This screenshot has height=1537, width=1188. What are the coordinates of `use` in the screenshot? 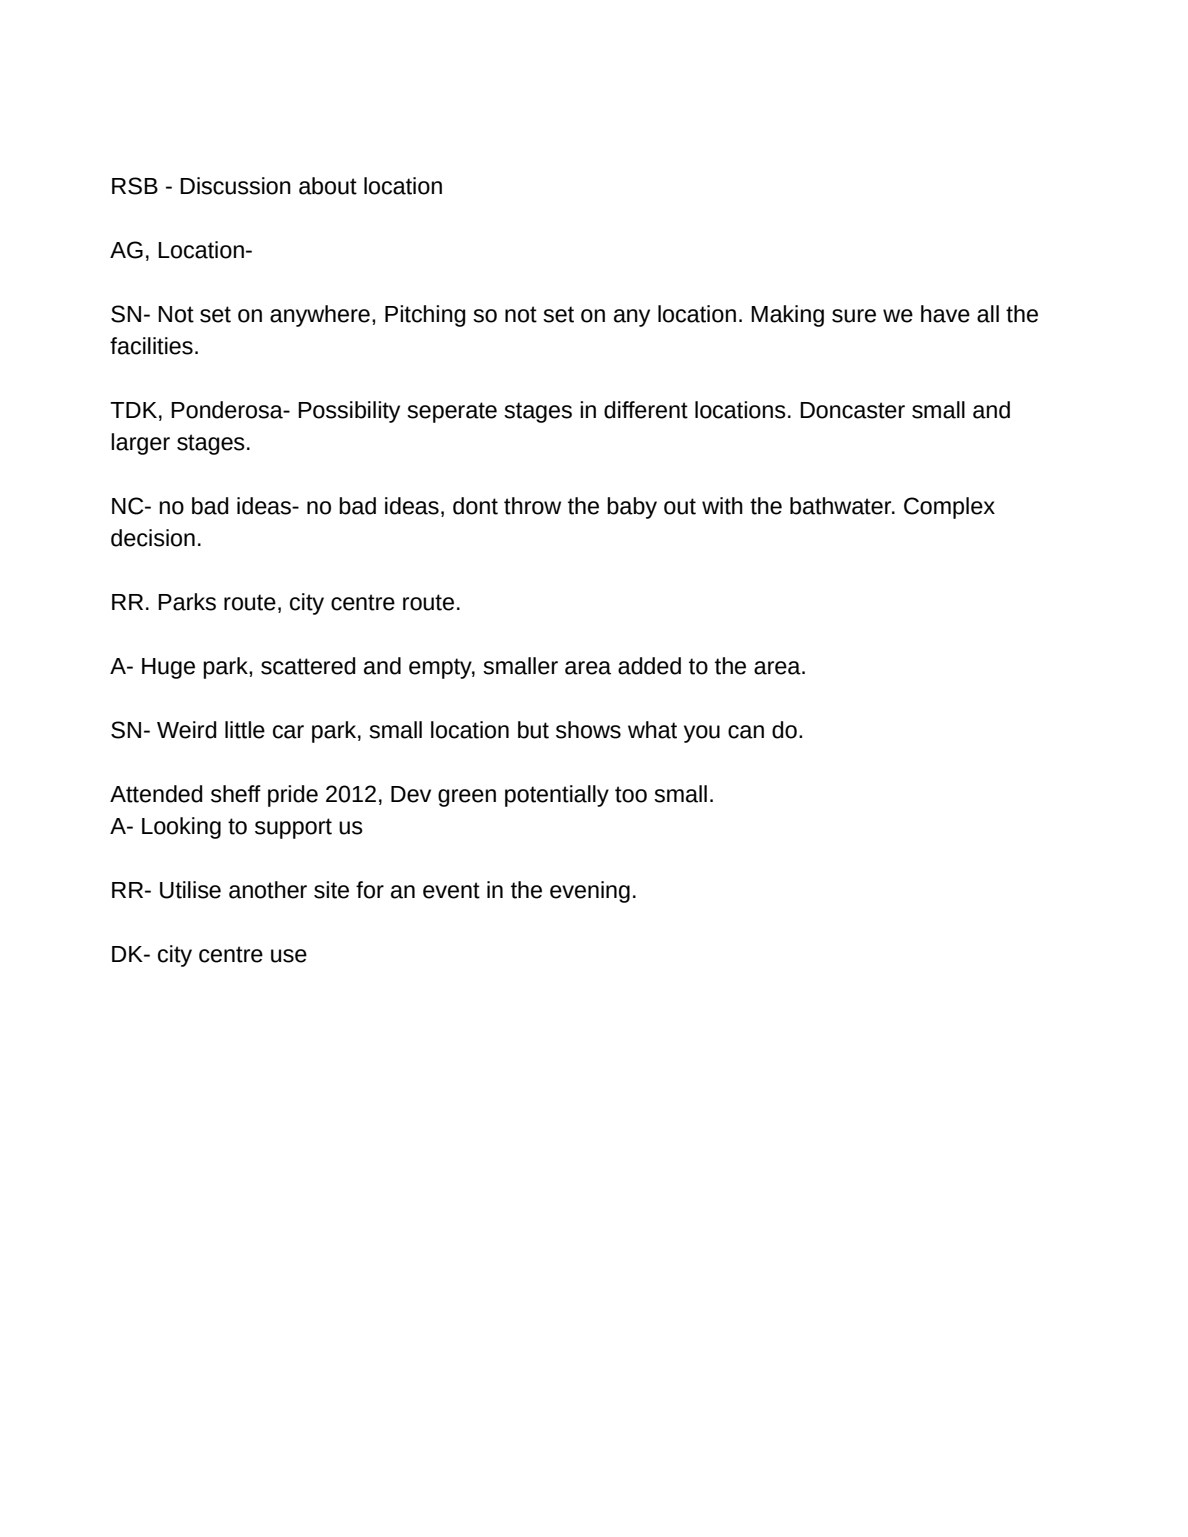 It's located at (289, 956).
